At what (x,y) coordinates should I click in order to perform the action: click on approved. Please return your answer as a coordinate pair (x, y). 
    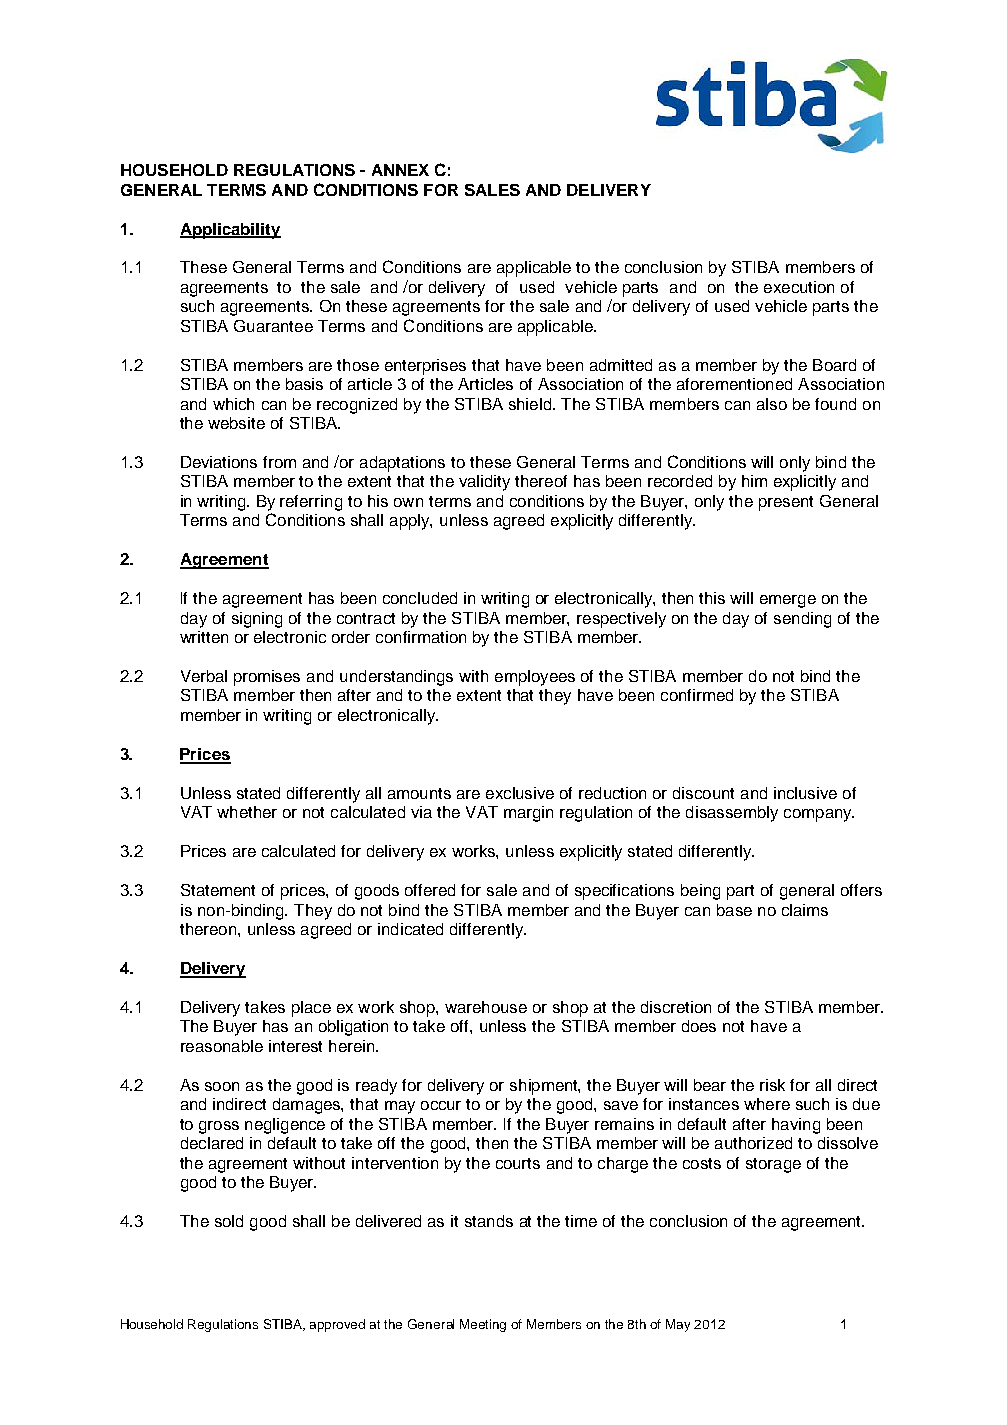
    Looking at the image, I should click on (337, 1325).
